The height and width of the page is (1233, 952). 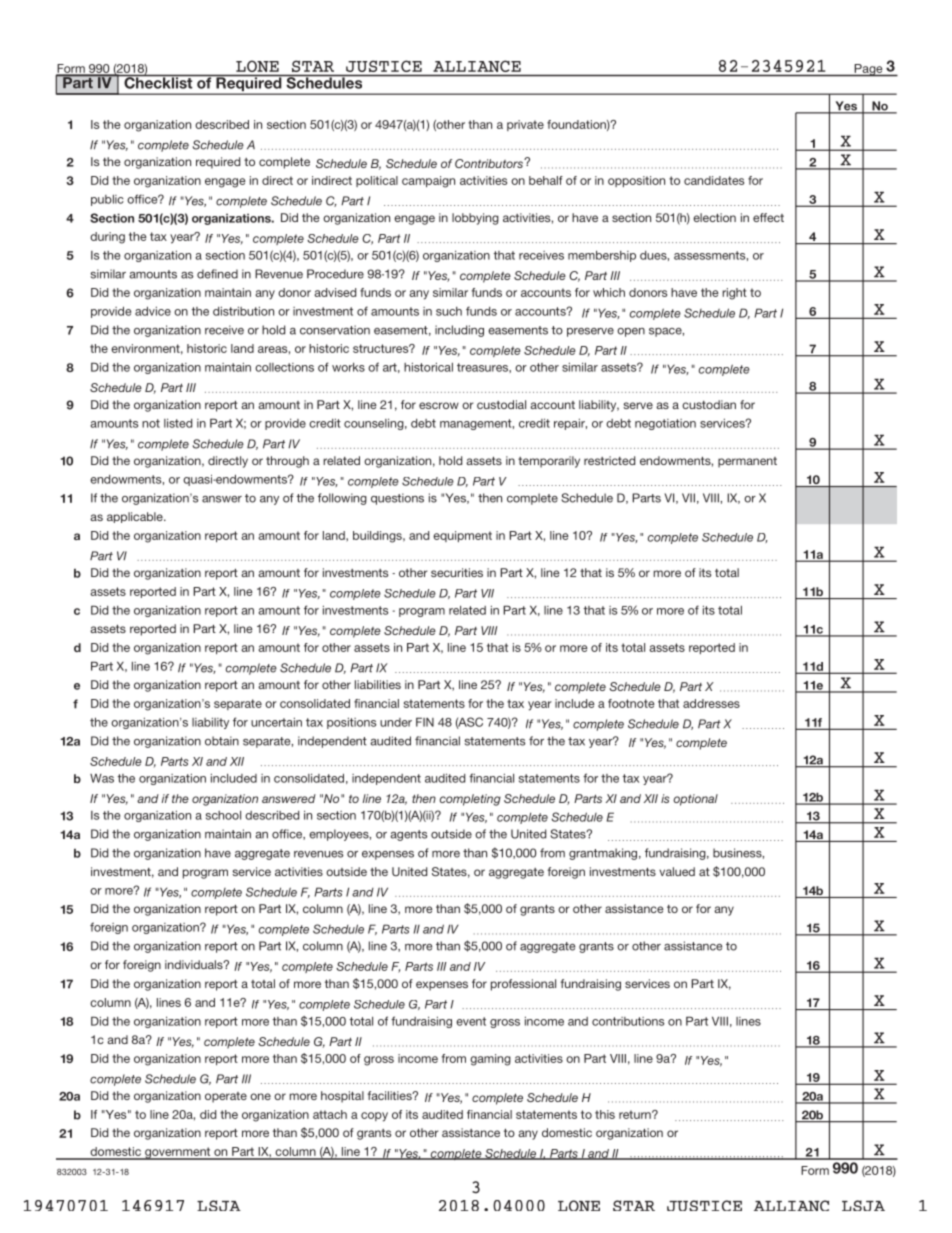 What do you see at coordinates (374, 1117) in the page?
I see `copy` at bounding box center [374, 1117].
